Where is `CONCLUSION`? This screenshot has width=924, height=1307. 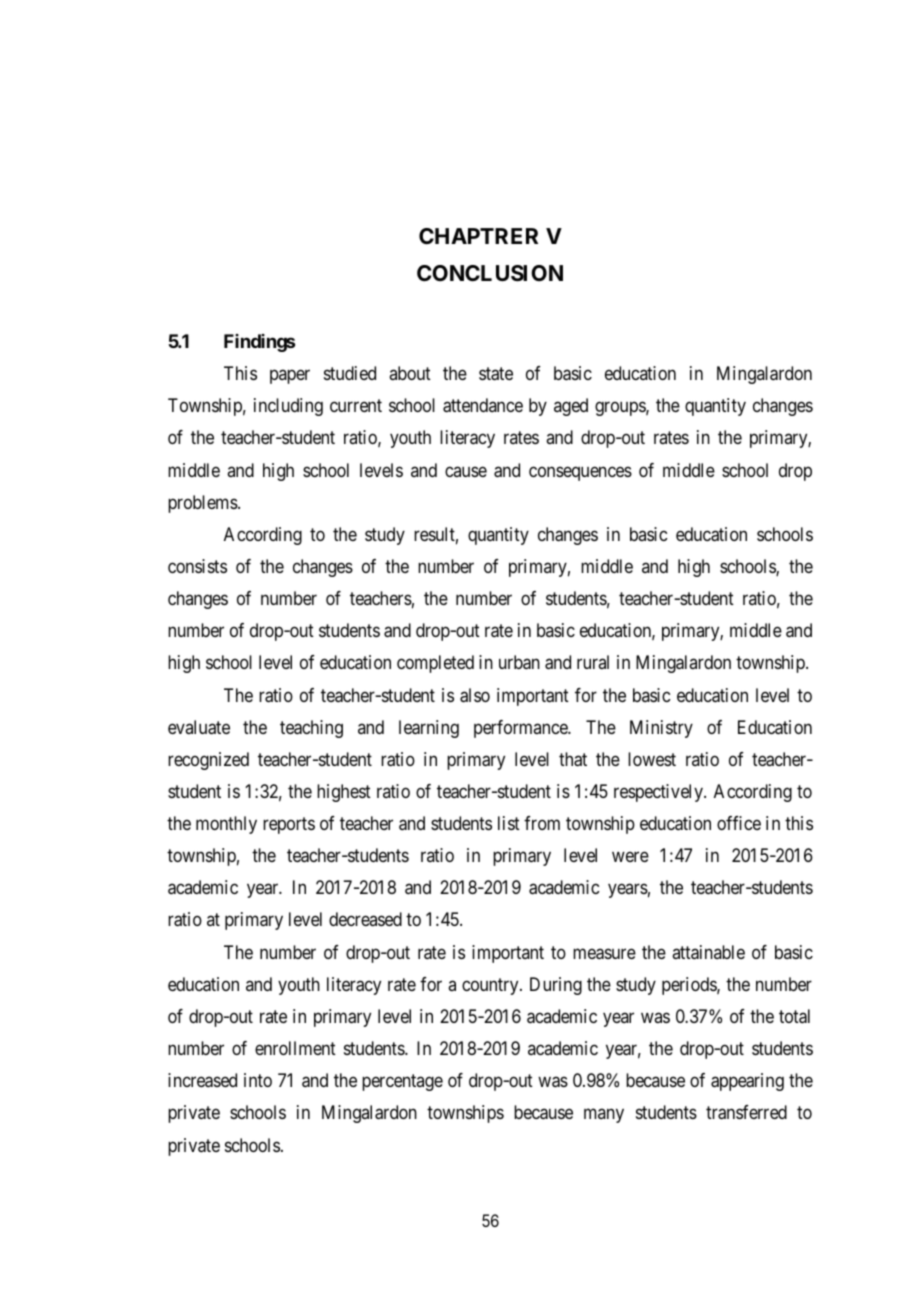
CONCLUSION is located at coordinates (490, 273).
